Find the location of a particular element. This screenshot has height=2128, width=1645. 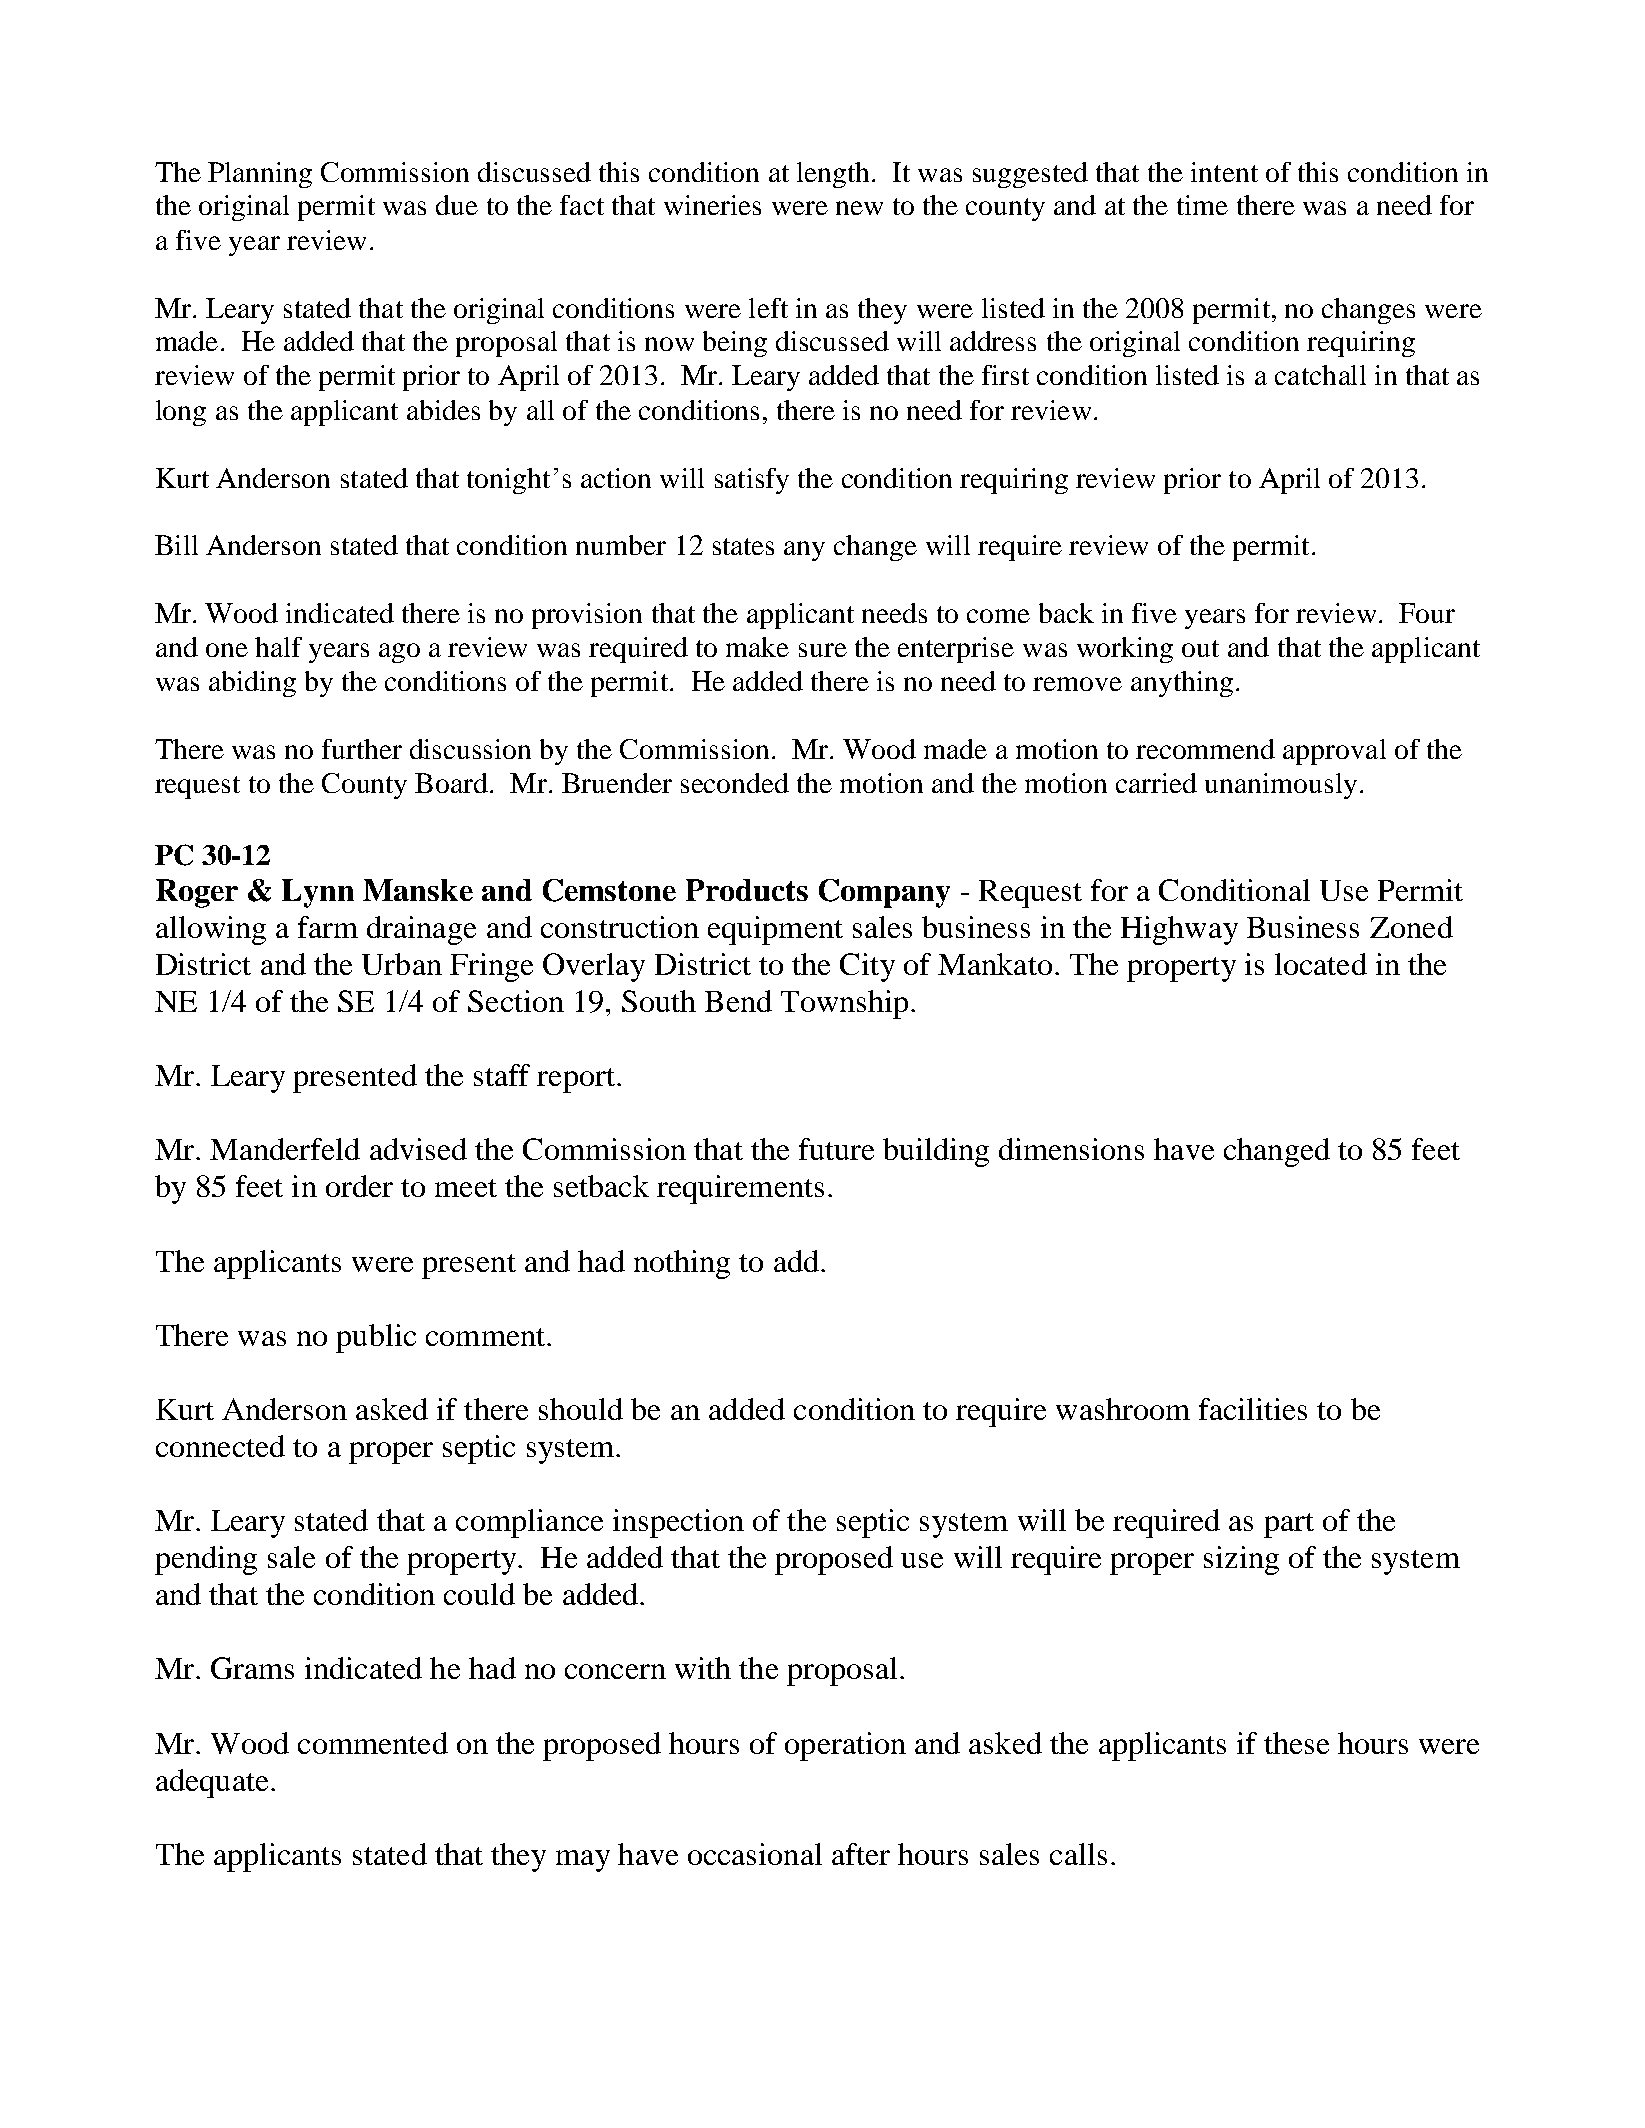

half is located at coordinates (278, 647).
